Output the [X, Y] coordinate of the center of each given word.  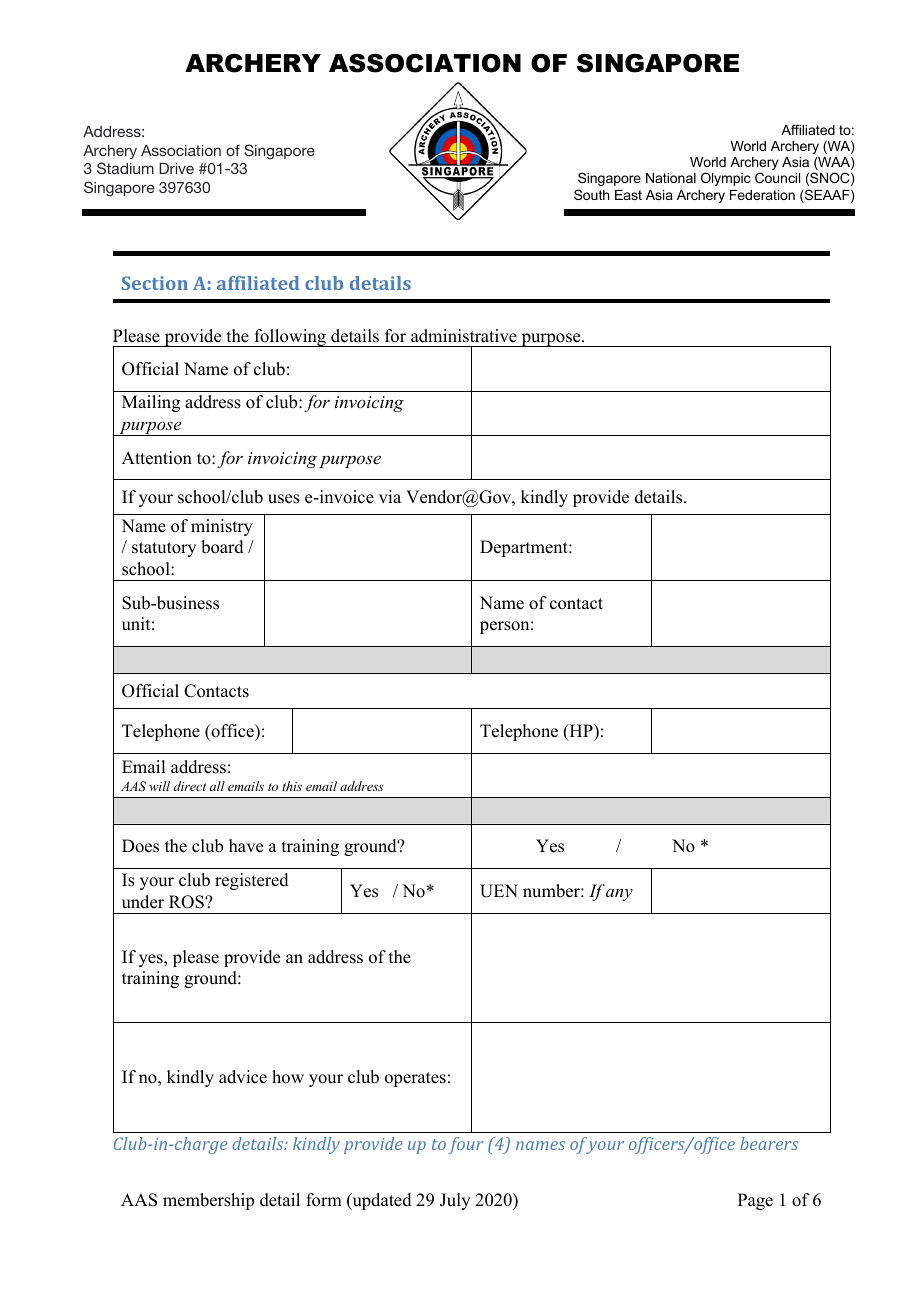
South [591, 194]
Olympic [726, 179]
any [619, 895]
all [217, 786]
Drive [176, 168]
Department [525, 548]
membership [208, 1201]
